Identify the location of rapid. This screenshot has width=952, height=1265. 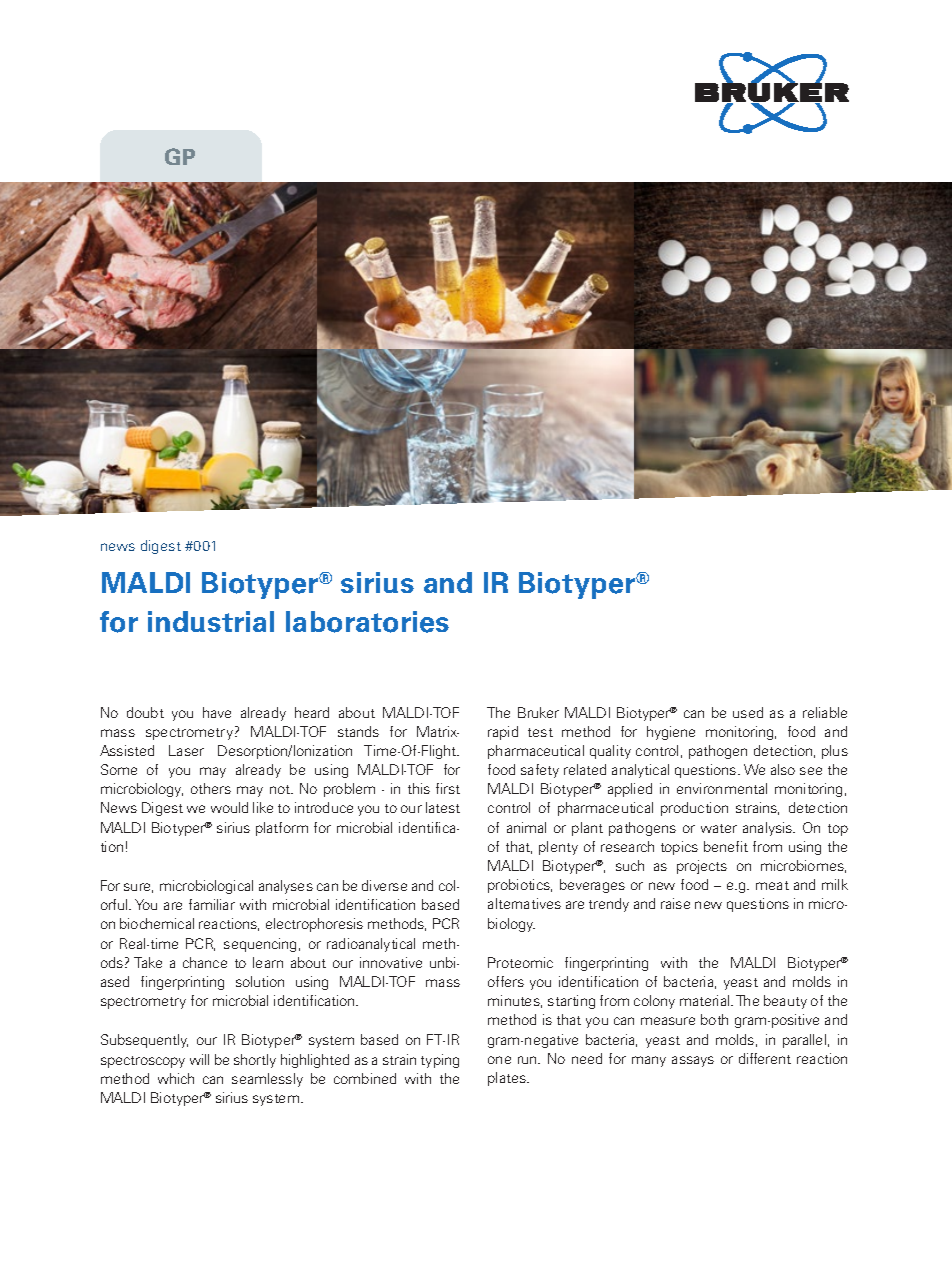
(503, 733).
